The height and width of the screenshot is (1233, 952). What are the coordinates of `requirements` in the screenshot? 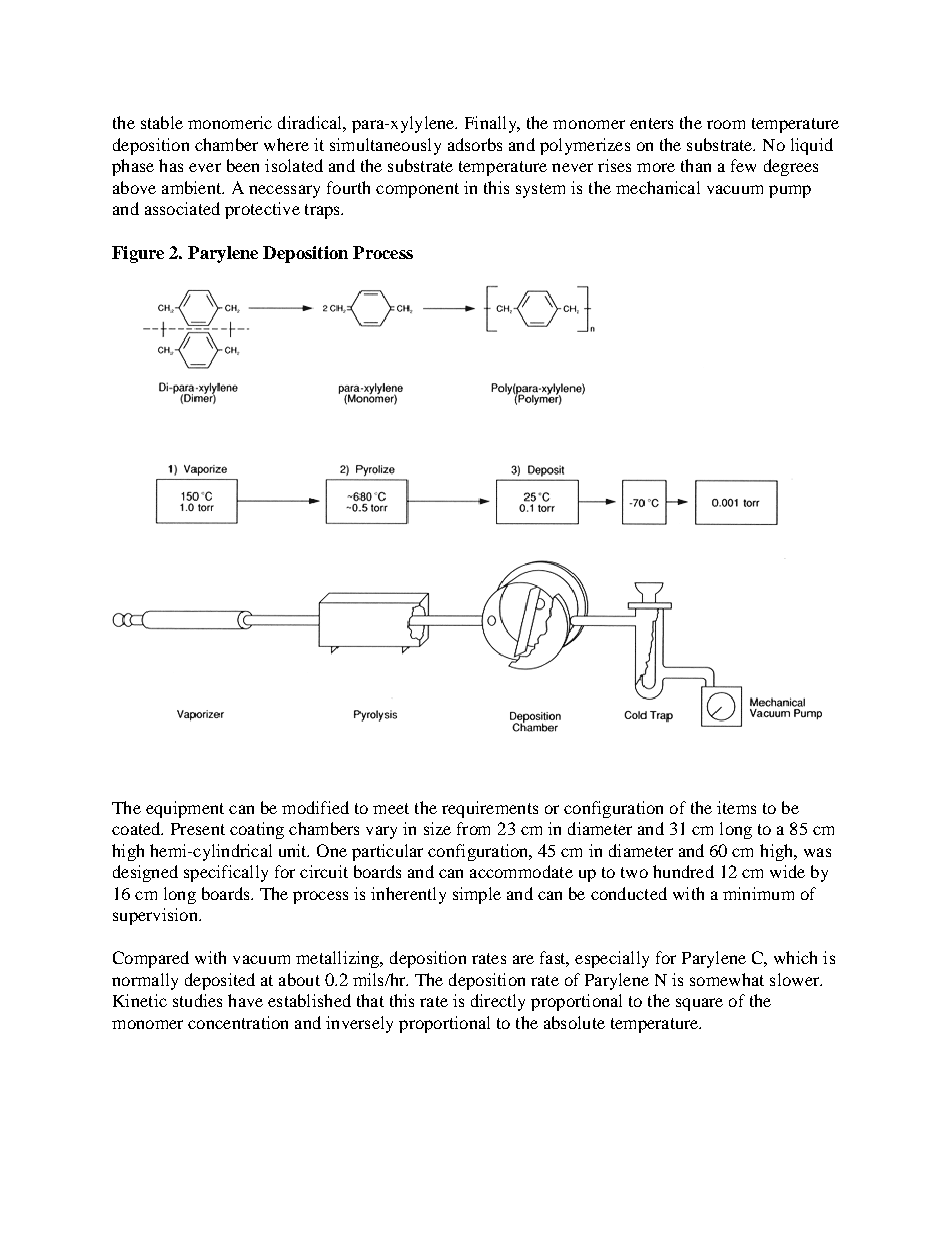 It's located at (490, 809).
